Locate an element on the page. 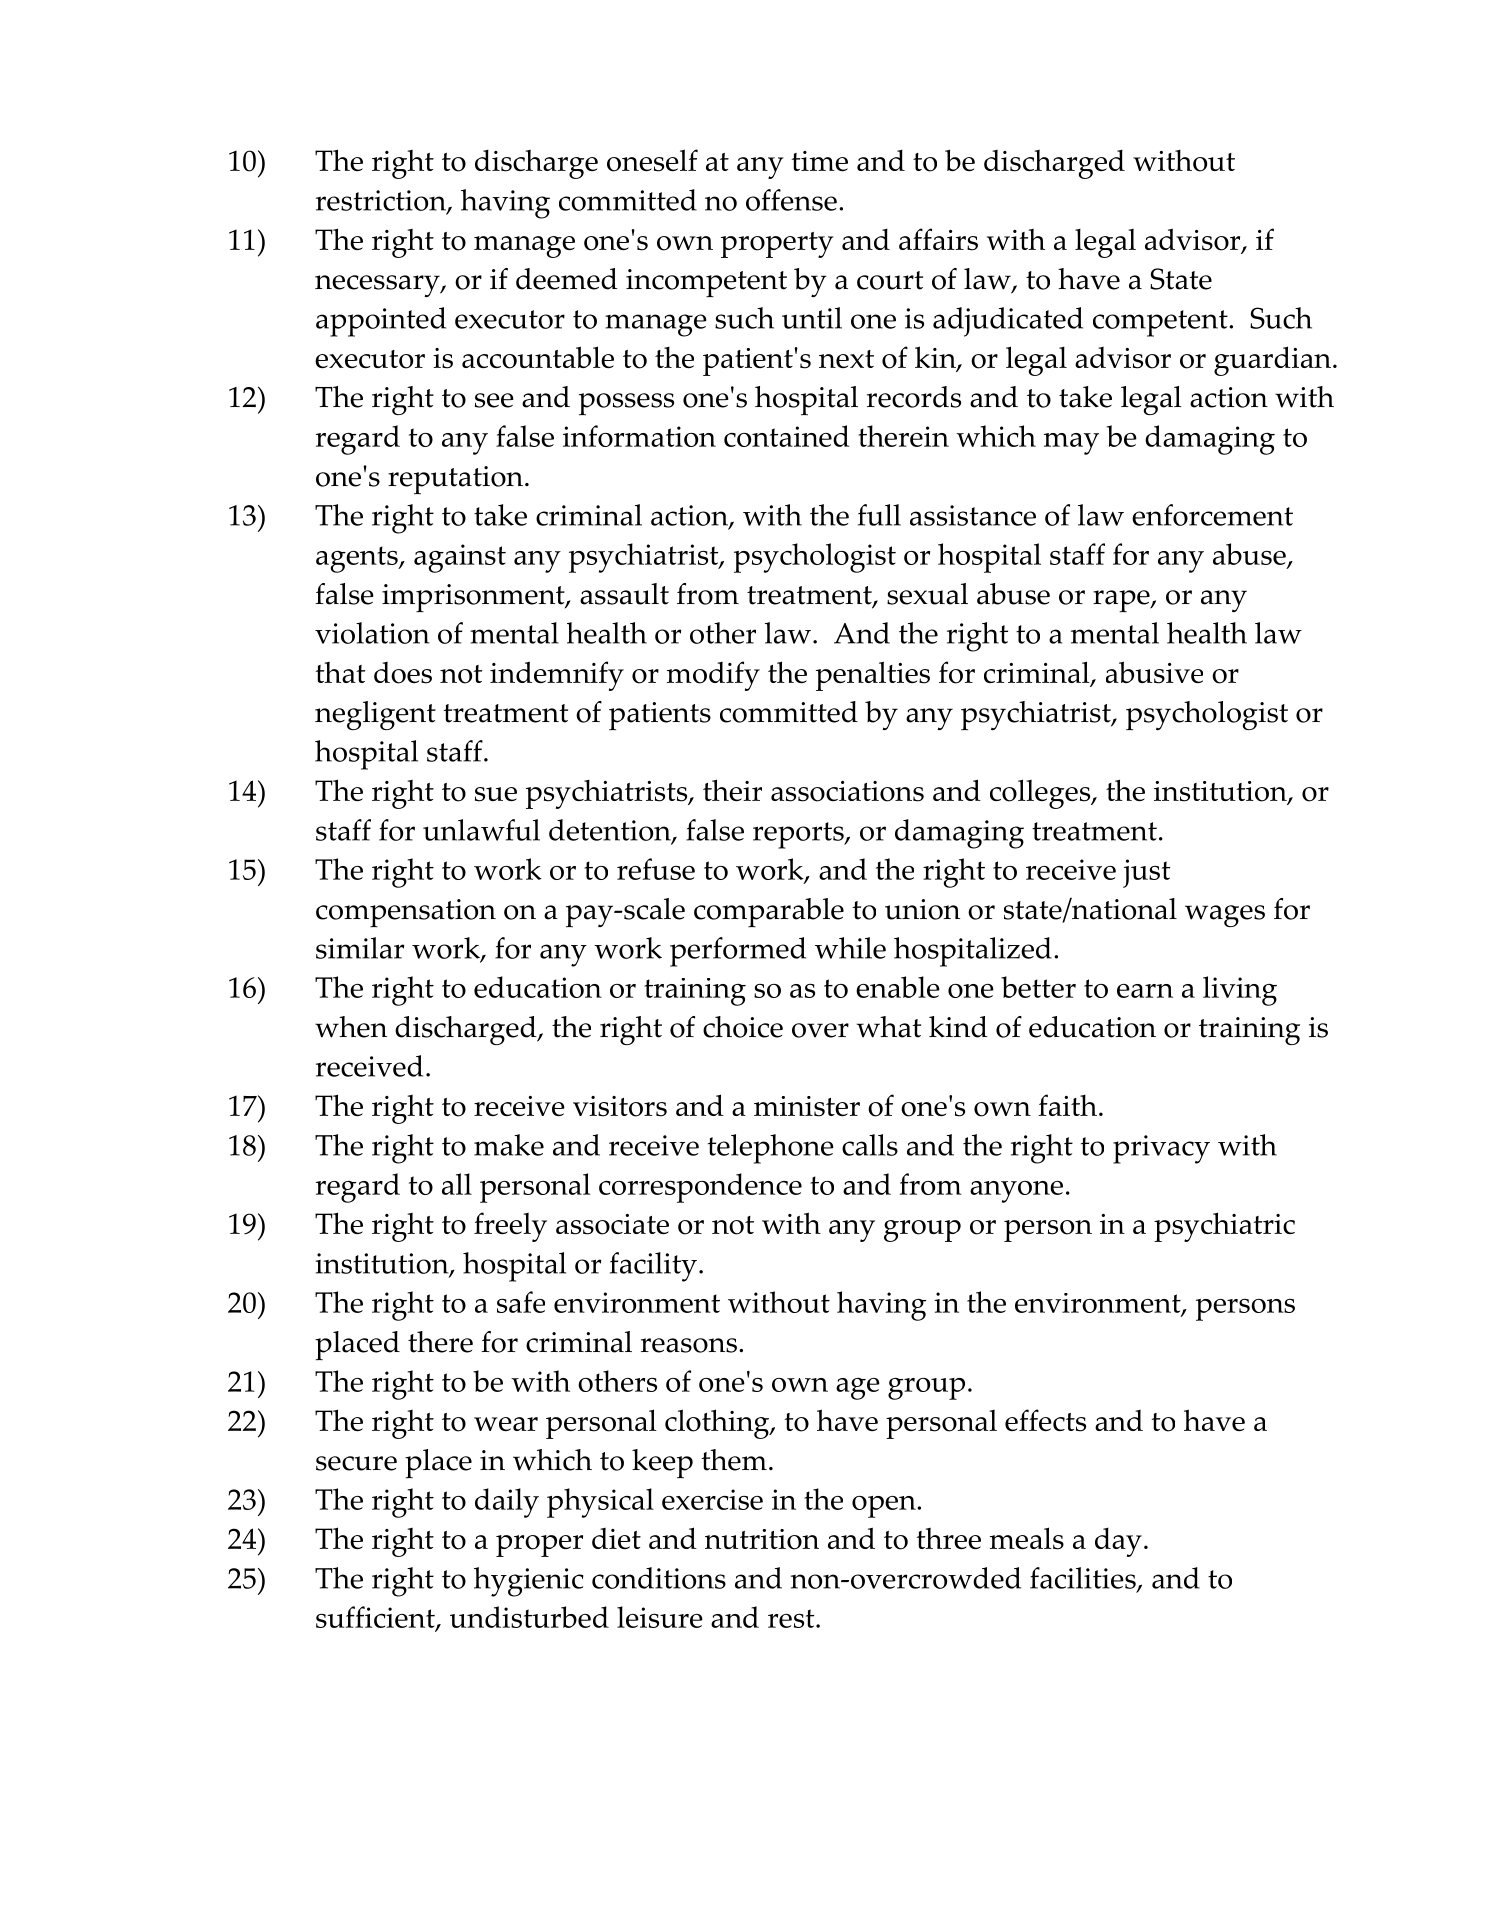  just is located at coordinates (1146, 873).
